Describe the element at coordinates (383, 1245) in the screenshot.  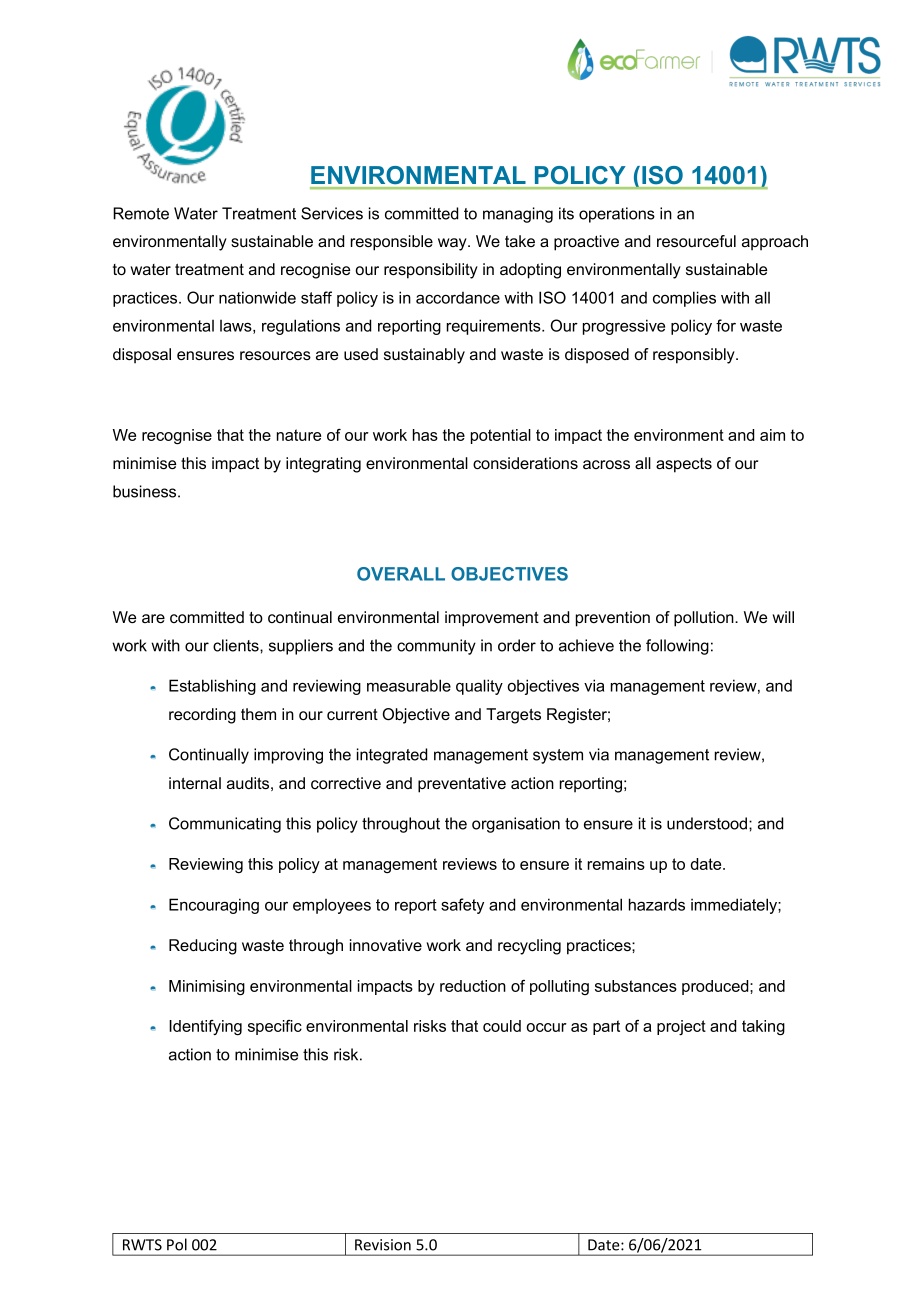
I see `Revision` at that location.
